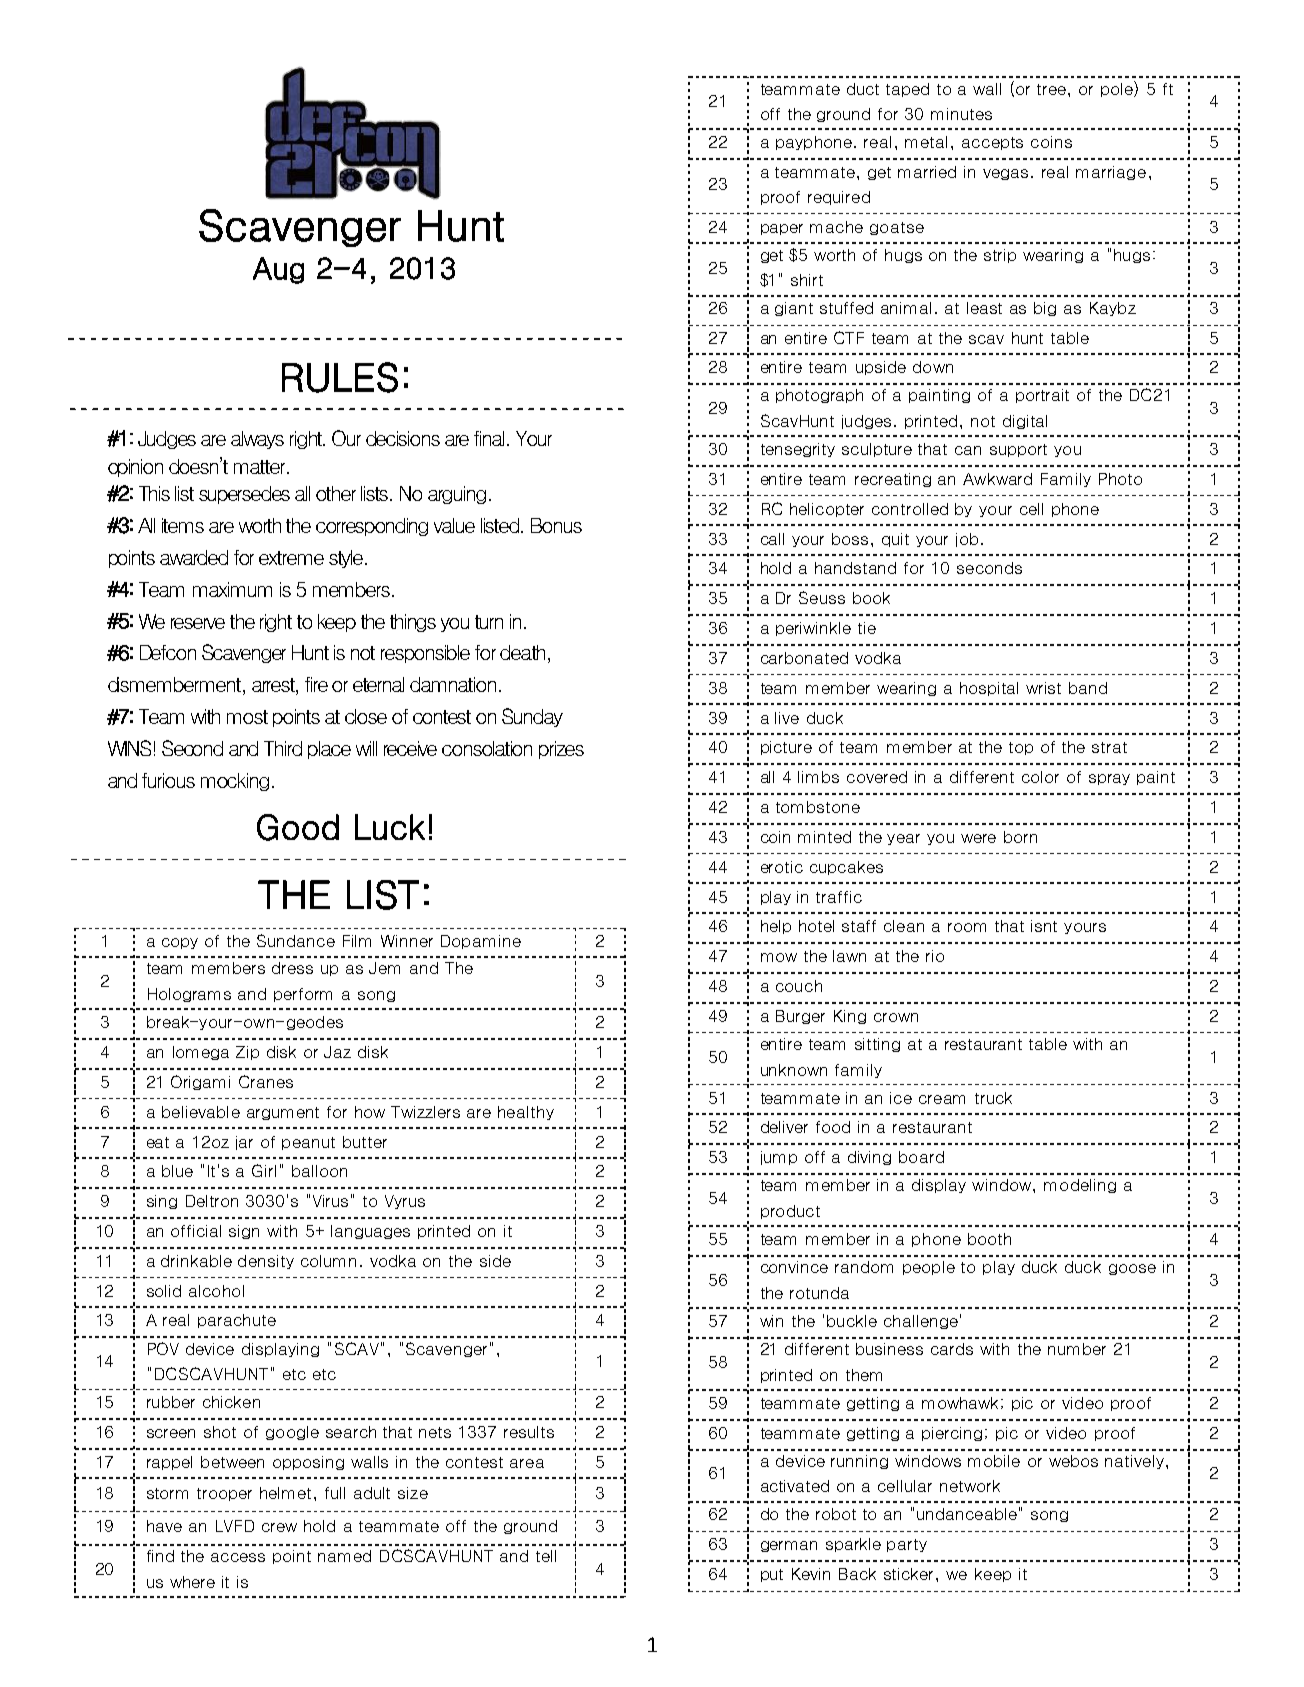 This screenshot has height=1687, width=1304. What do you see at coordinates (266, 1262) in the screenshot?
I see `density` at bounding box center [266, 1262].
